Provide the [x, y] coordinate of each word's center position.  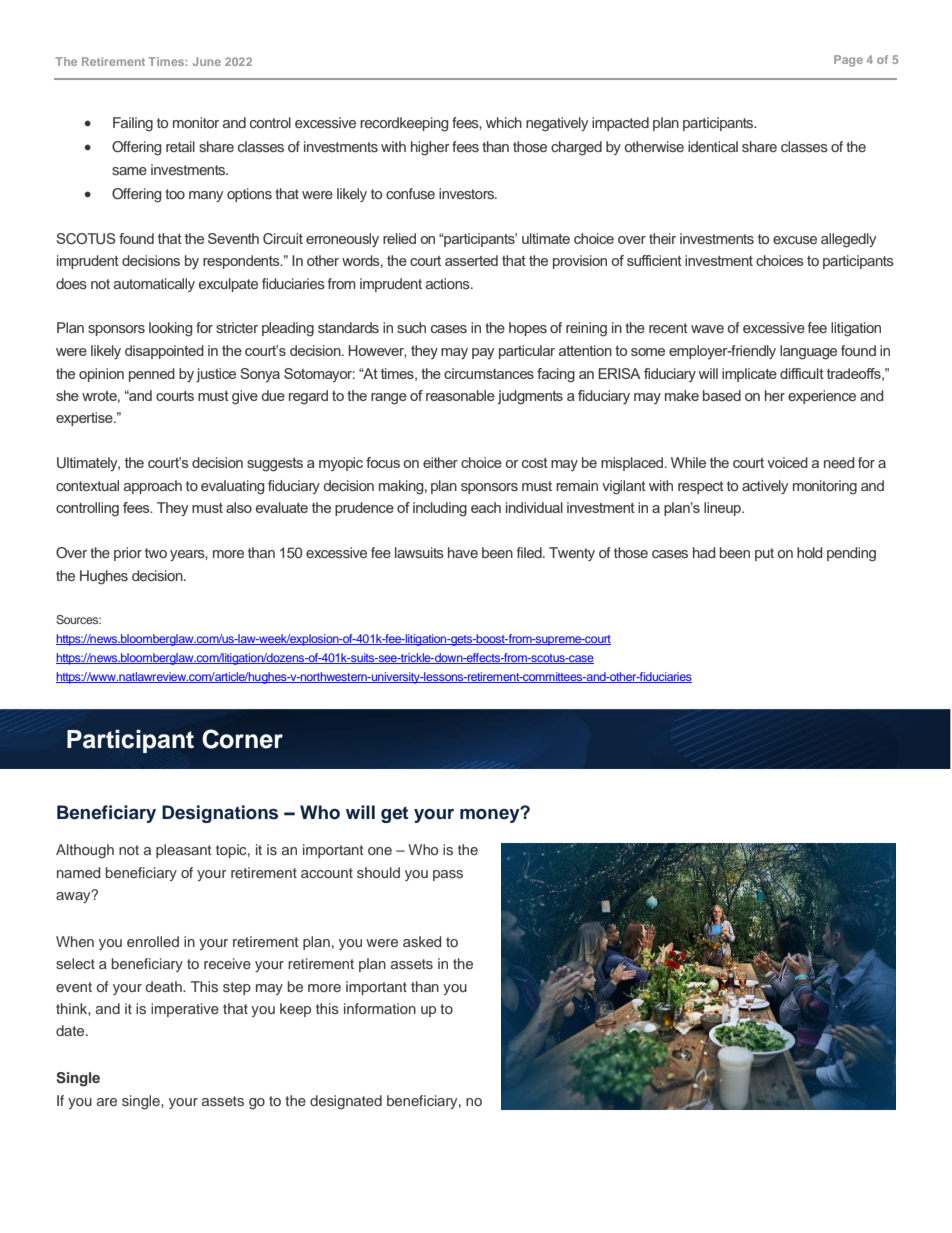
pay [483, 353]
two [156, 553]
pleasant [183, 851]
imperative [185, 1010]
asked [422, 941]
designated [346, 1102]
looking [170, 329]
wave [707, 329]
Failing [133, 124]
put [764, 554]
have [463, 552]
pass [448, 875]
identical [713, 146]
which [504, 122]
